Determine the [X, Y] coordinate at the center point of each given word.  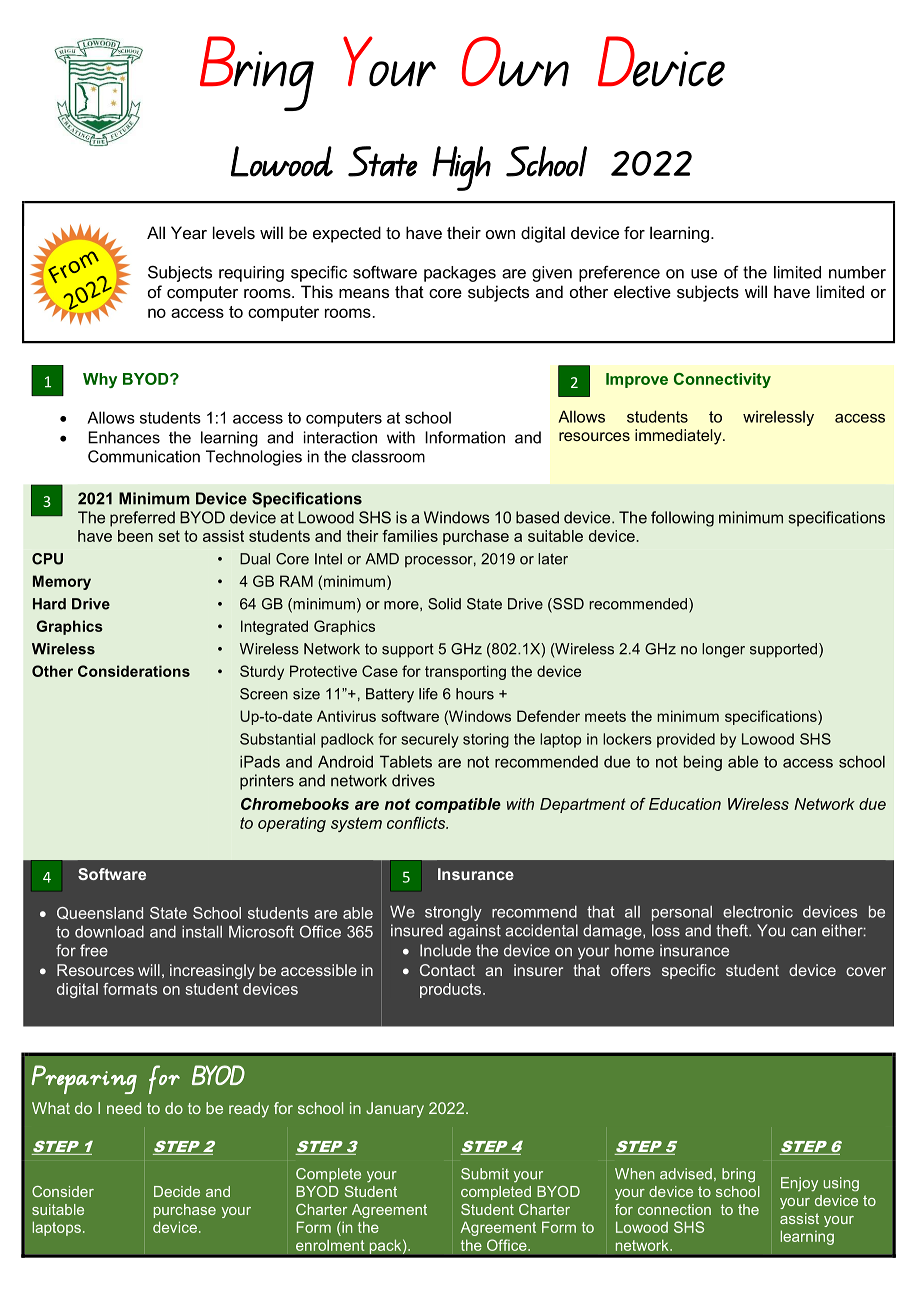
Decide [177, 1191]
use [704, 274]
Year [189, 232]
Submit [485, 1174]
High [461, 168]
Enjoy [799, 1184]
